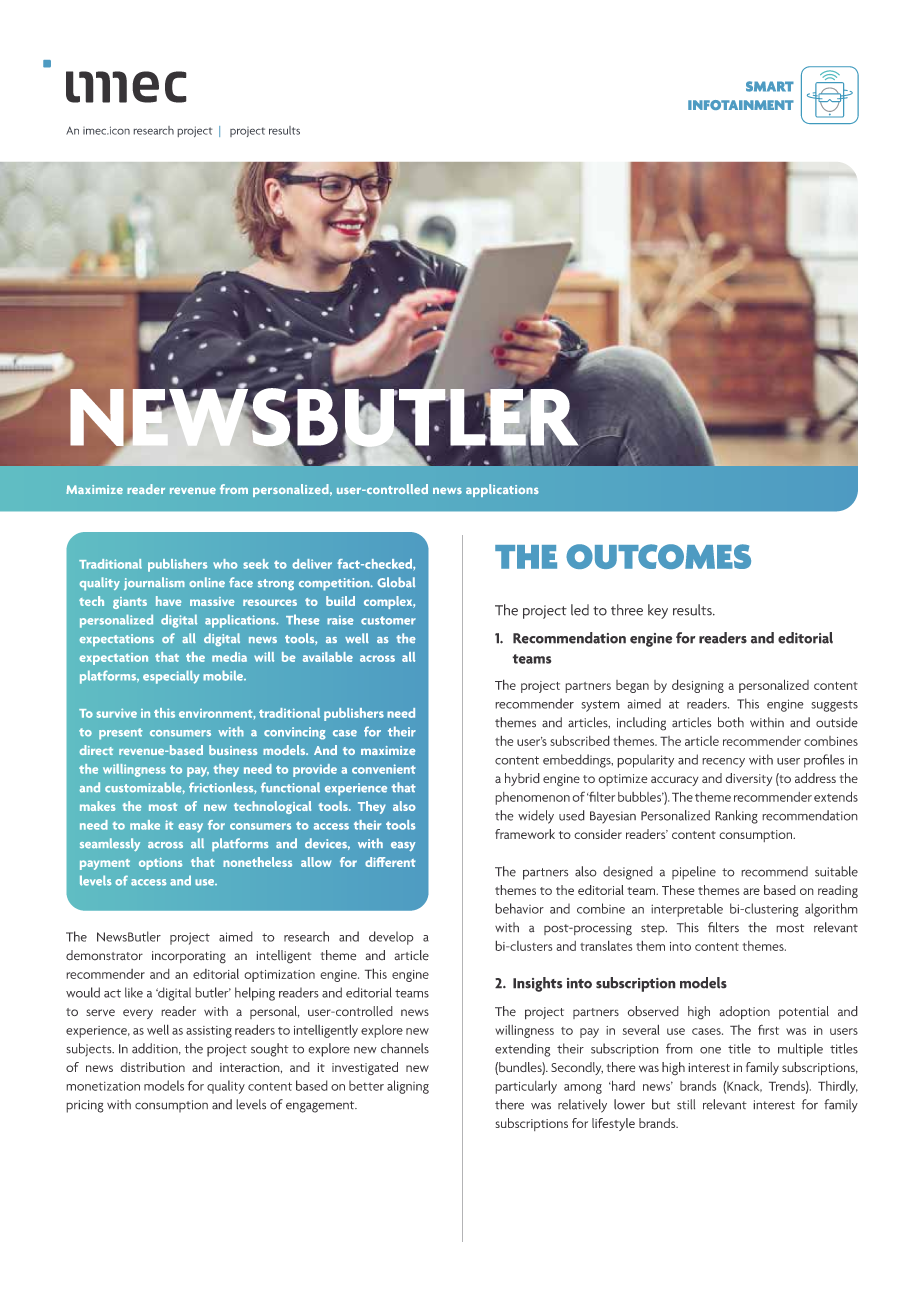 Image resolution: width=924 pixels, height=1308 pixels. I want to click on Global, so click(396, 582).
